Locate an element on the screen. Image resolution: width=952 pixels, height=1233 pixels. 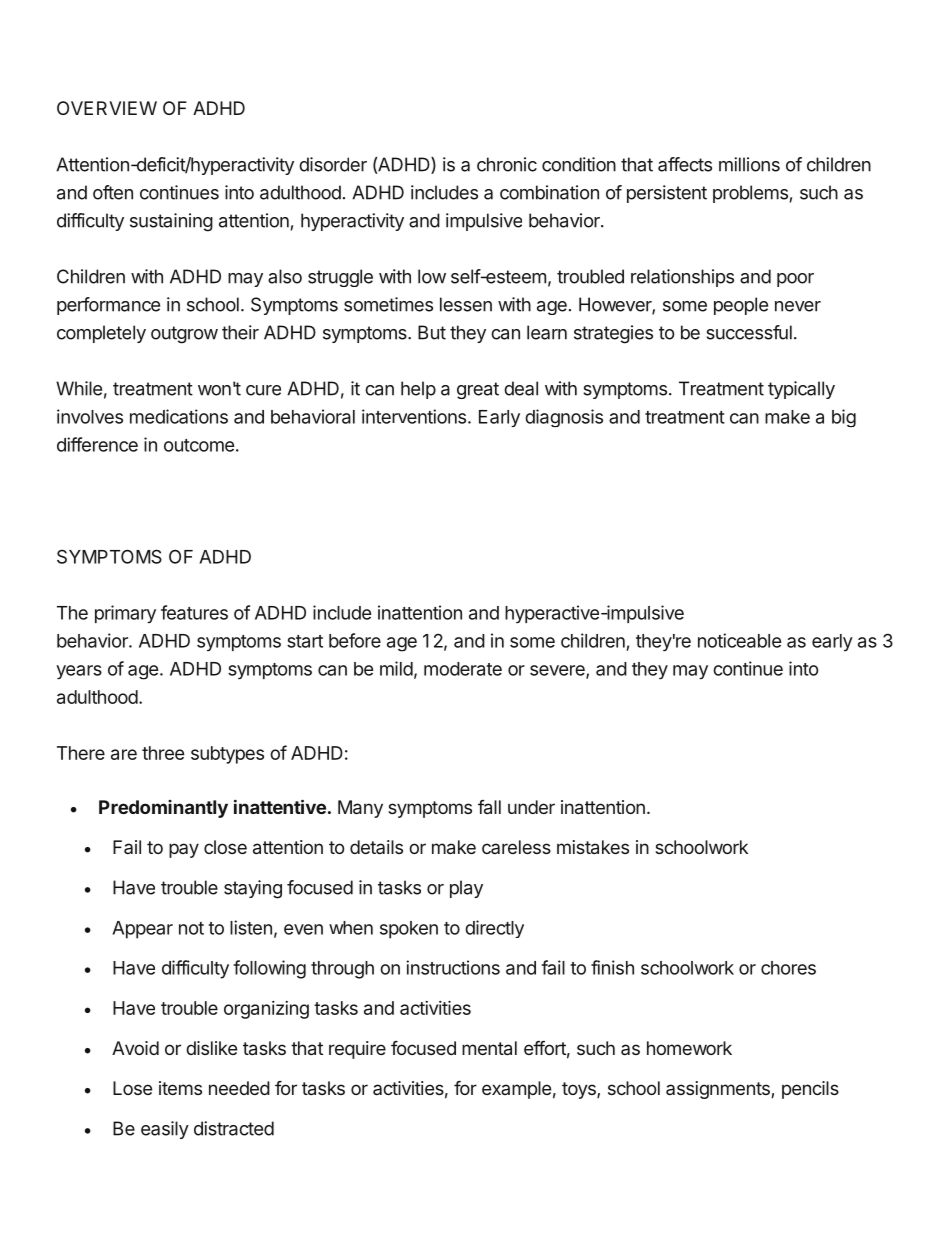
noticeable is located at coordinates (739, 640).
